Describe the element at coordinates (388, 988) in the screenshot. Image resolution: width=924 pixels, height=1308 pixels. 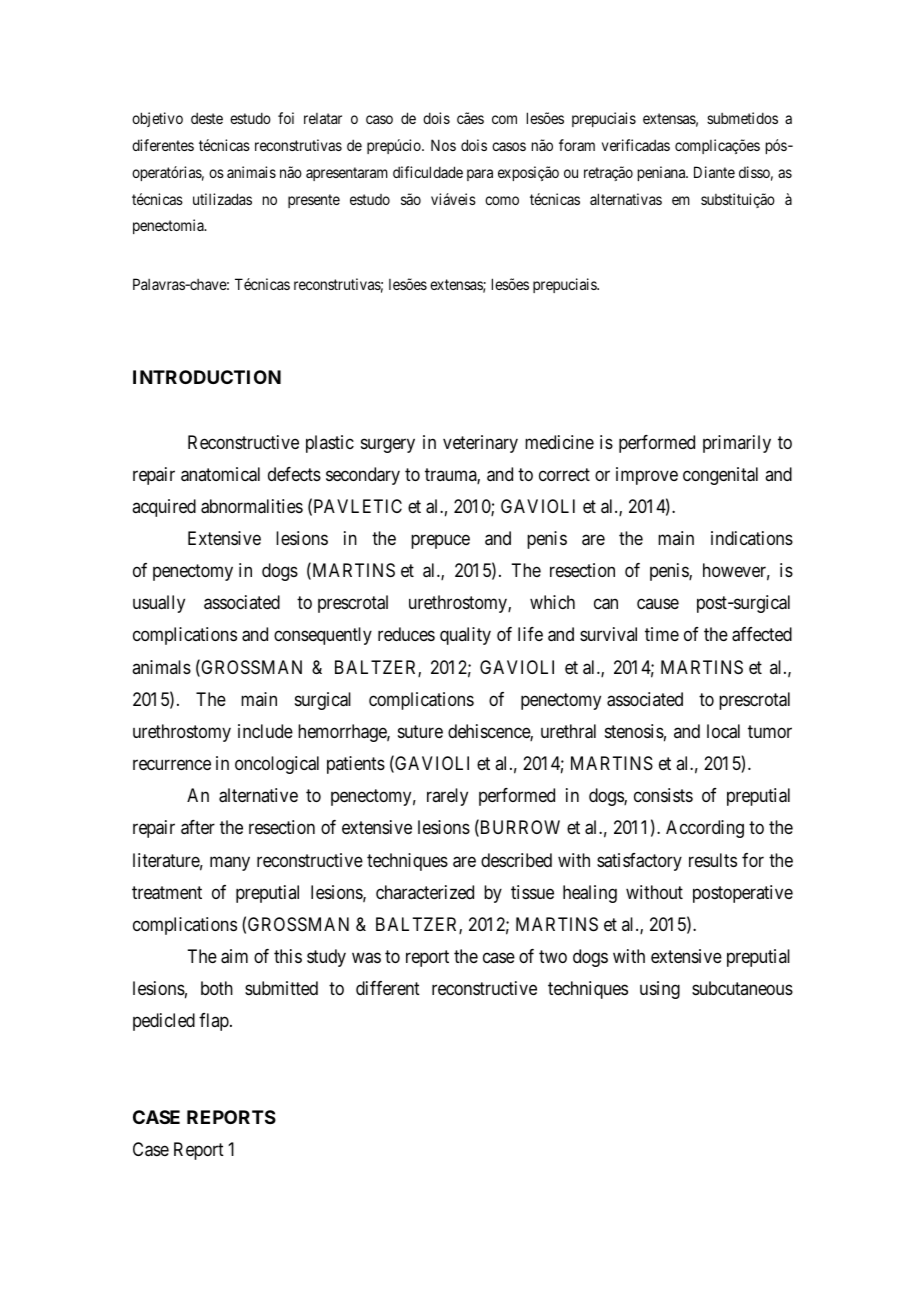
I see `different` at that location.
